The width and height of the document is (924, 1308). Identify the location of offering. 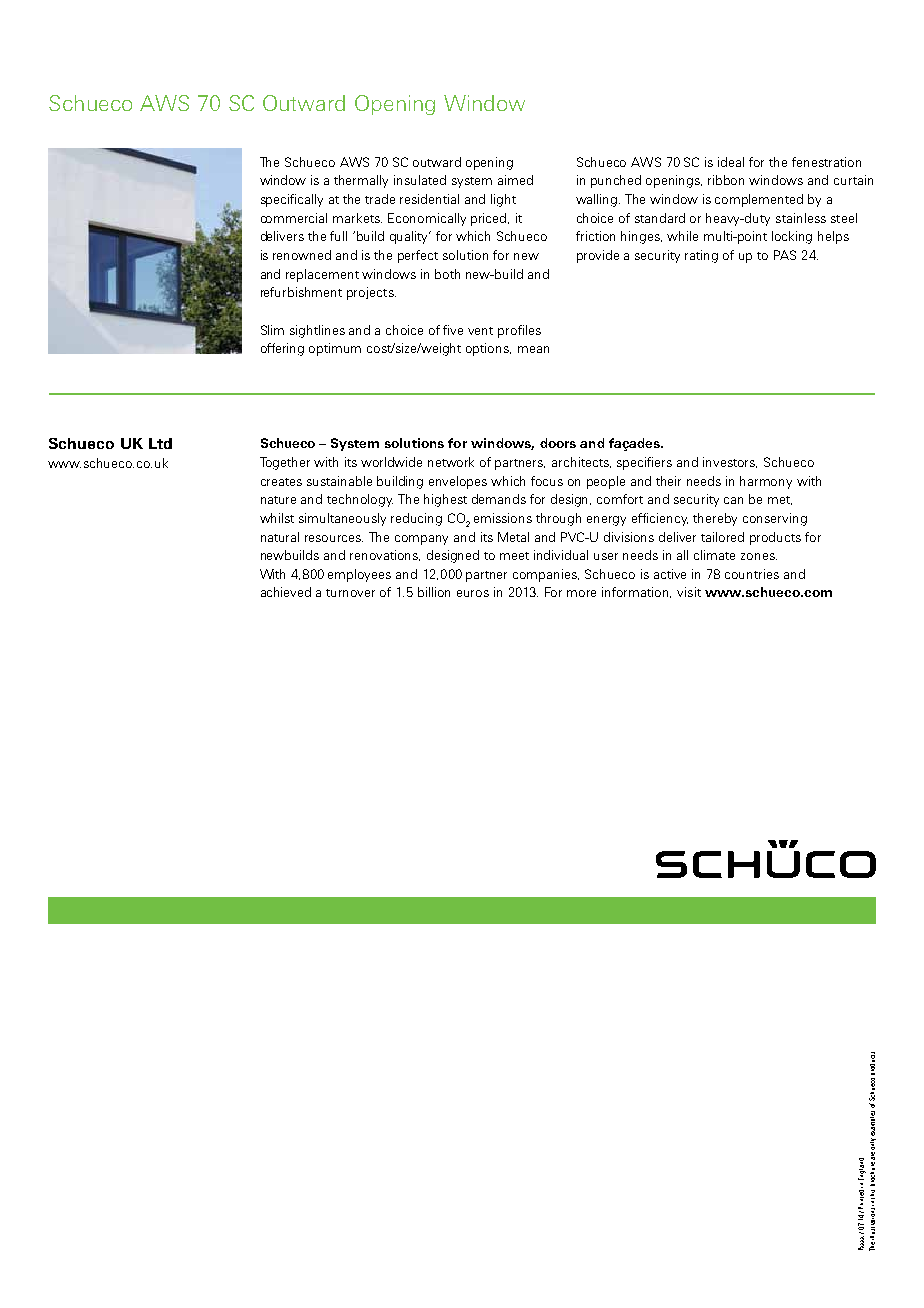
(282, 349).
